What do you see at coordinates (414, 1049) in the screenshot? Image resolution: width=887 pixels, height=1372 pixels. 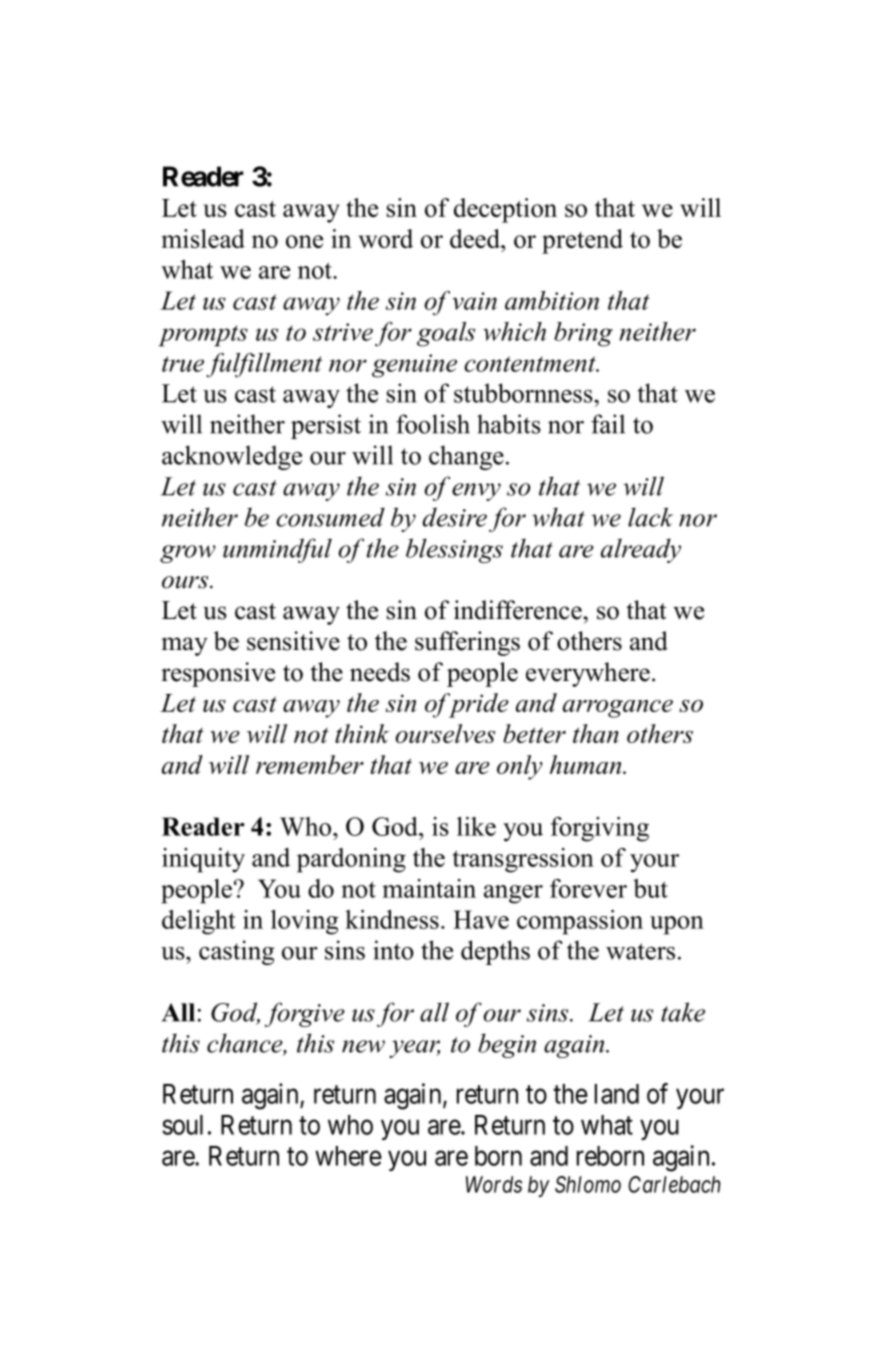 I see `year` at bounding box center [414, 1049].
